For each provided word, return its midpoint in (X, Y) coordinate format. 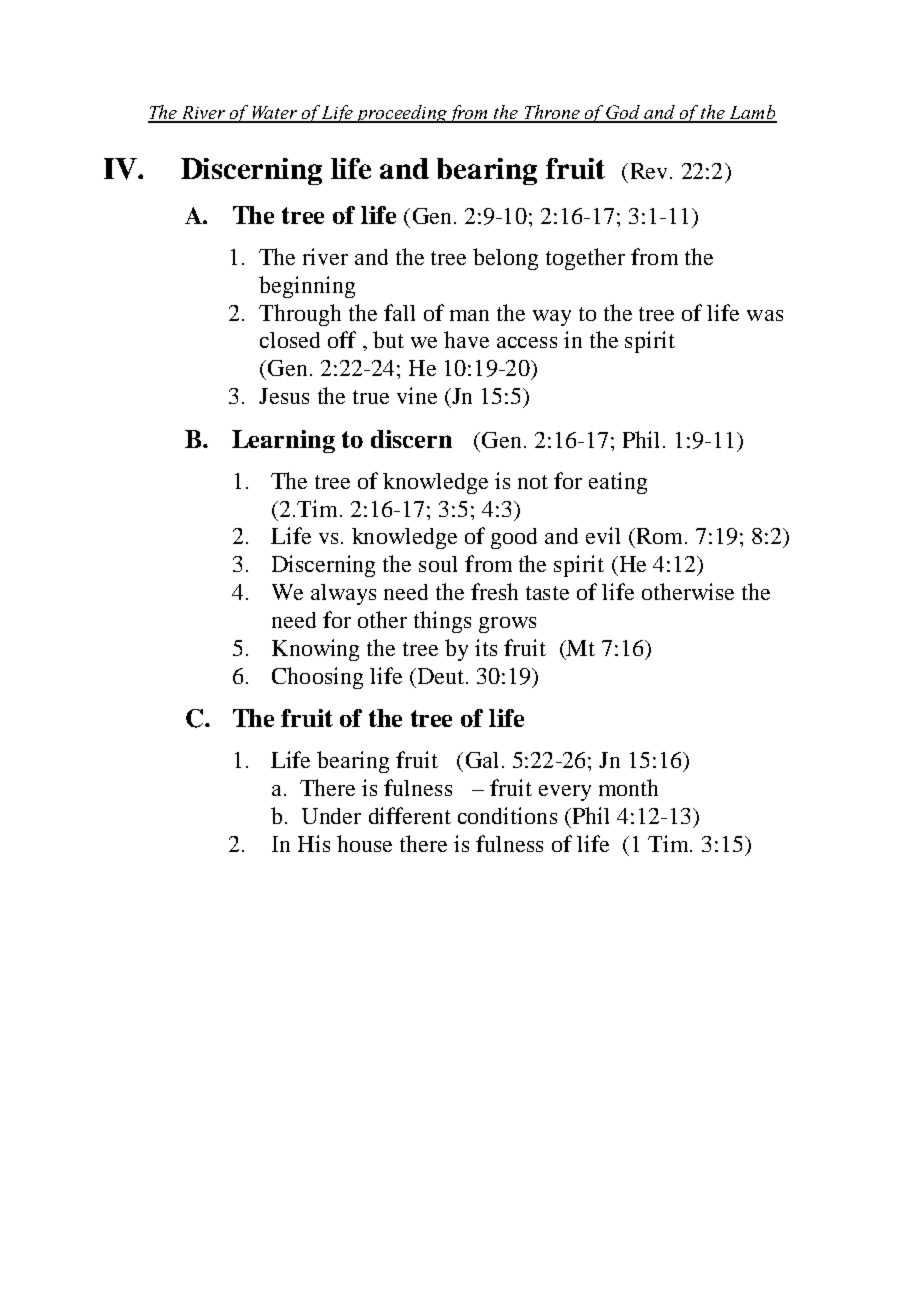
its (486, 647)
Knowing (315, 650)
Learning (283, 441)
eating (618, 483)
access (527, 342)
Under (331, 816)
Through (300, 315)
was (765, 315)
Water (275, 114)
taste (547, 593)
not (533, 482)
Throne (553, 113)
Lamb (752, 113)
